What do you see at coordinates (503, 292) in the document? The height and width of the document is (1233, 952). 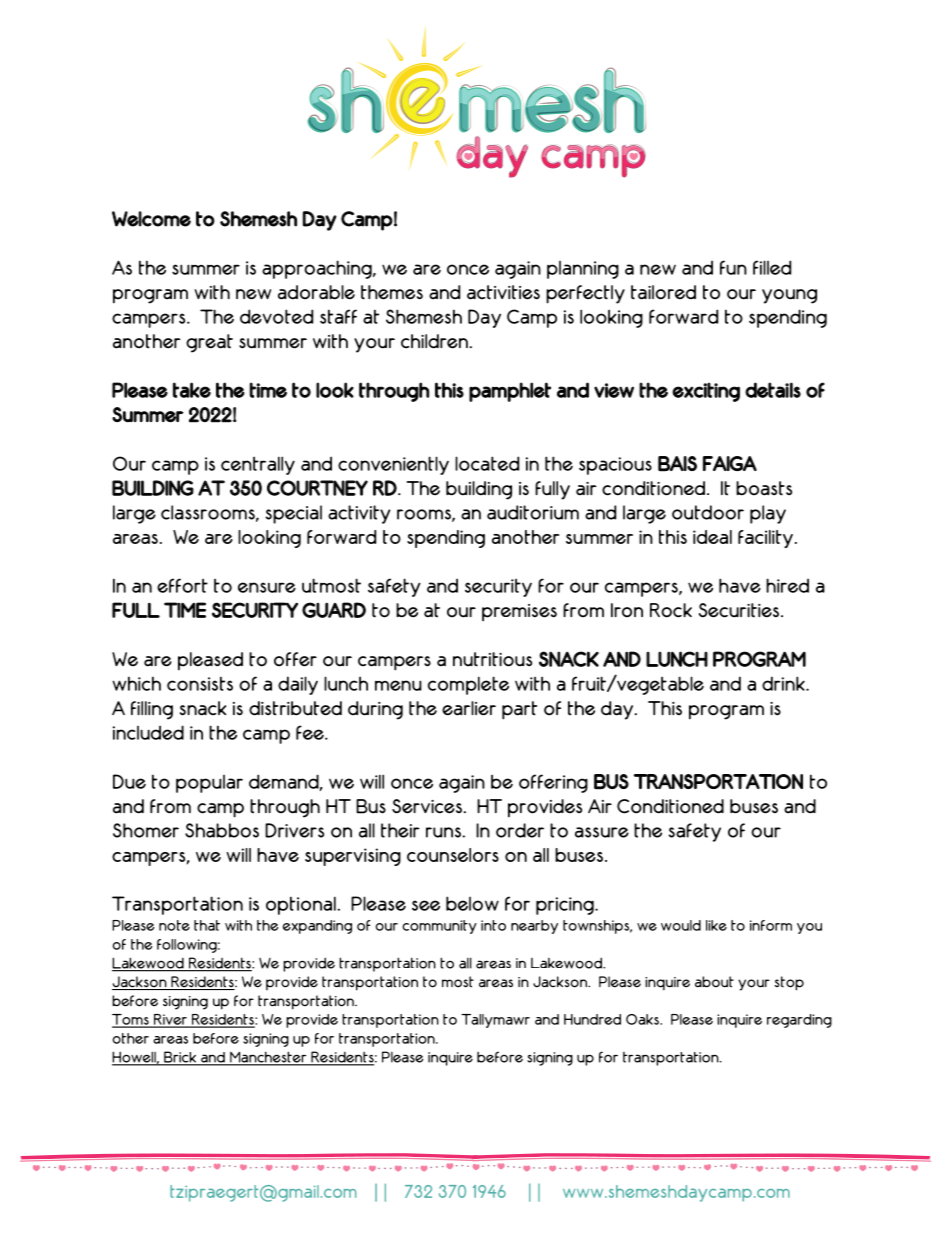 I see `activities` at bounding box center [503, 292].
